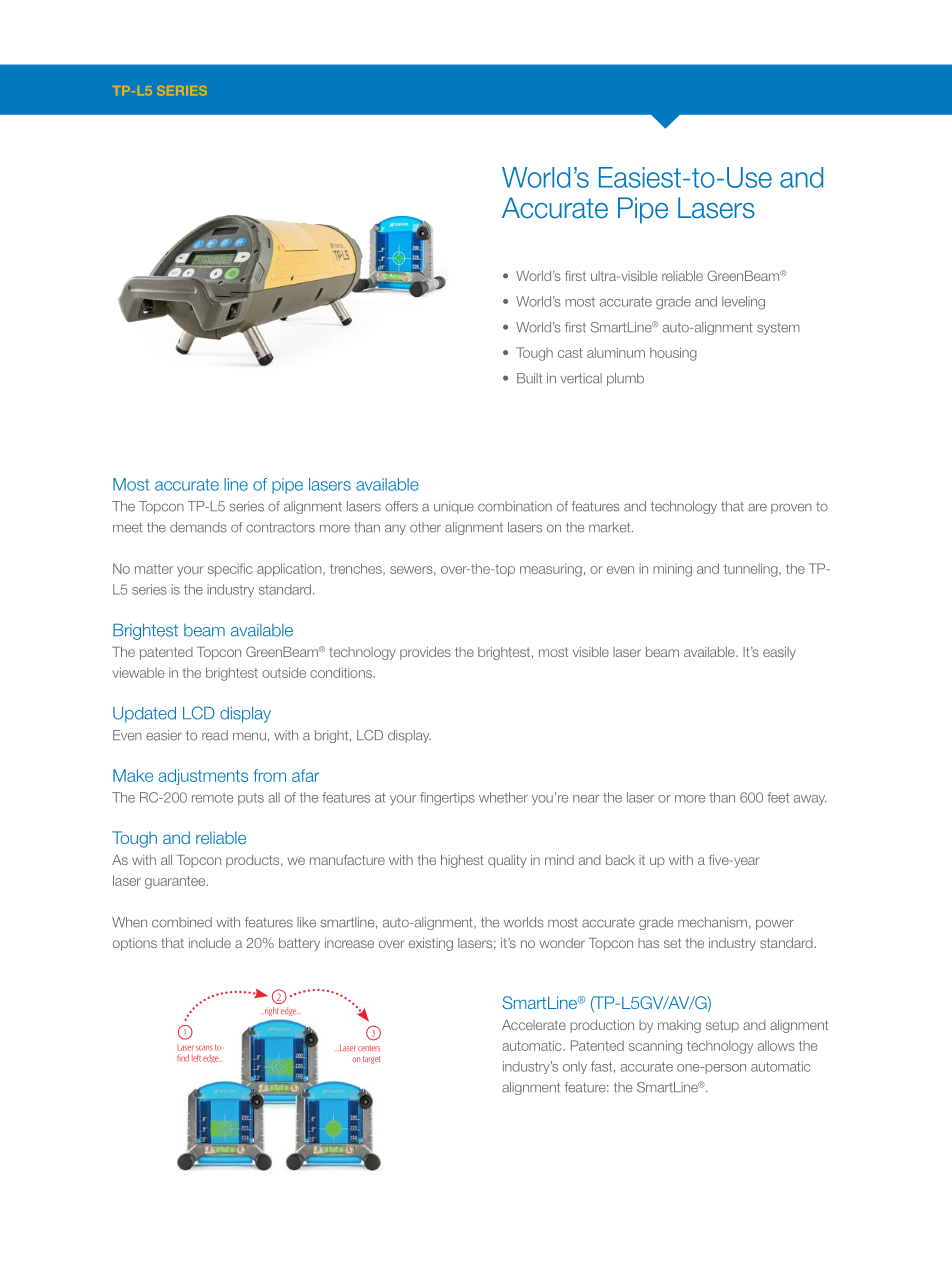 The image size is (952, 1267). What do you see at coordinates (743, 303) in the screenshot?
I see `leveling` at bounding box center [743, 303].
